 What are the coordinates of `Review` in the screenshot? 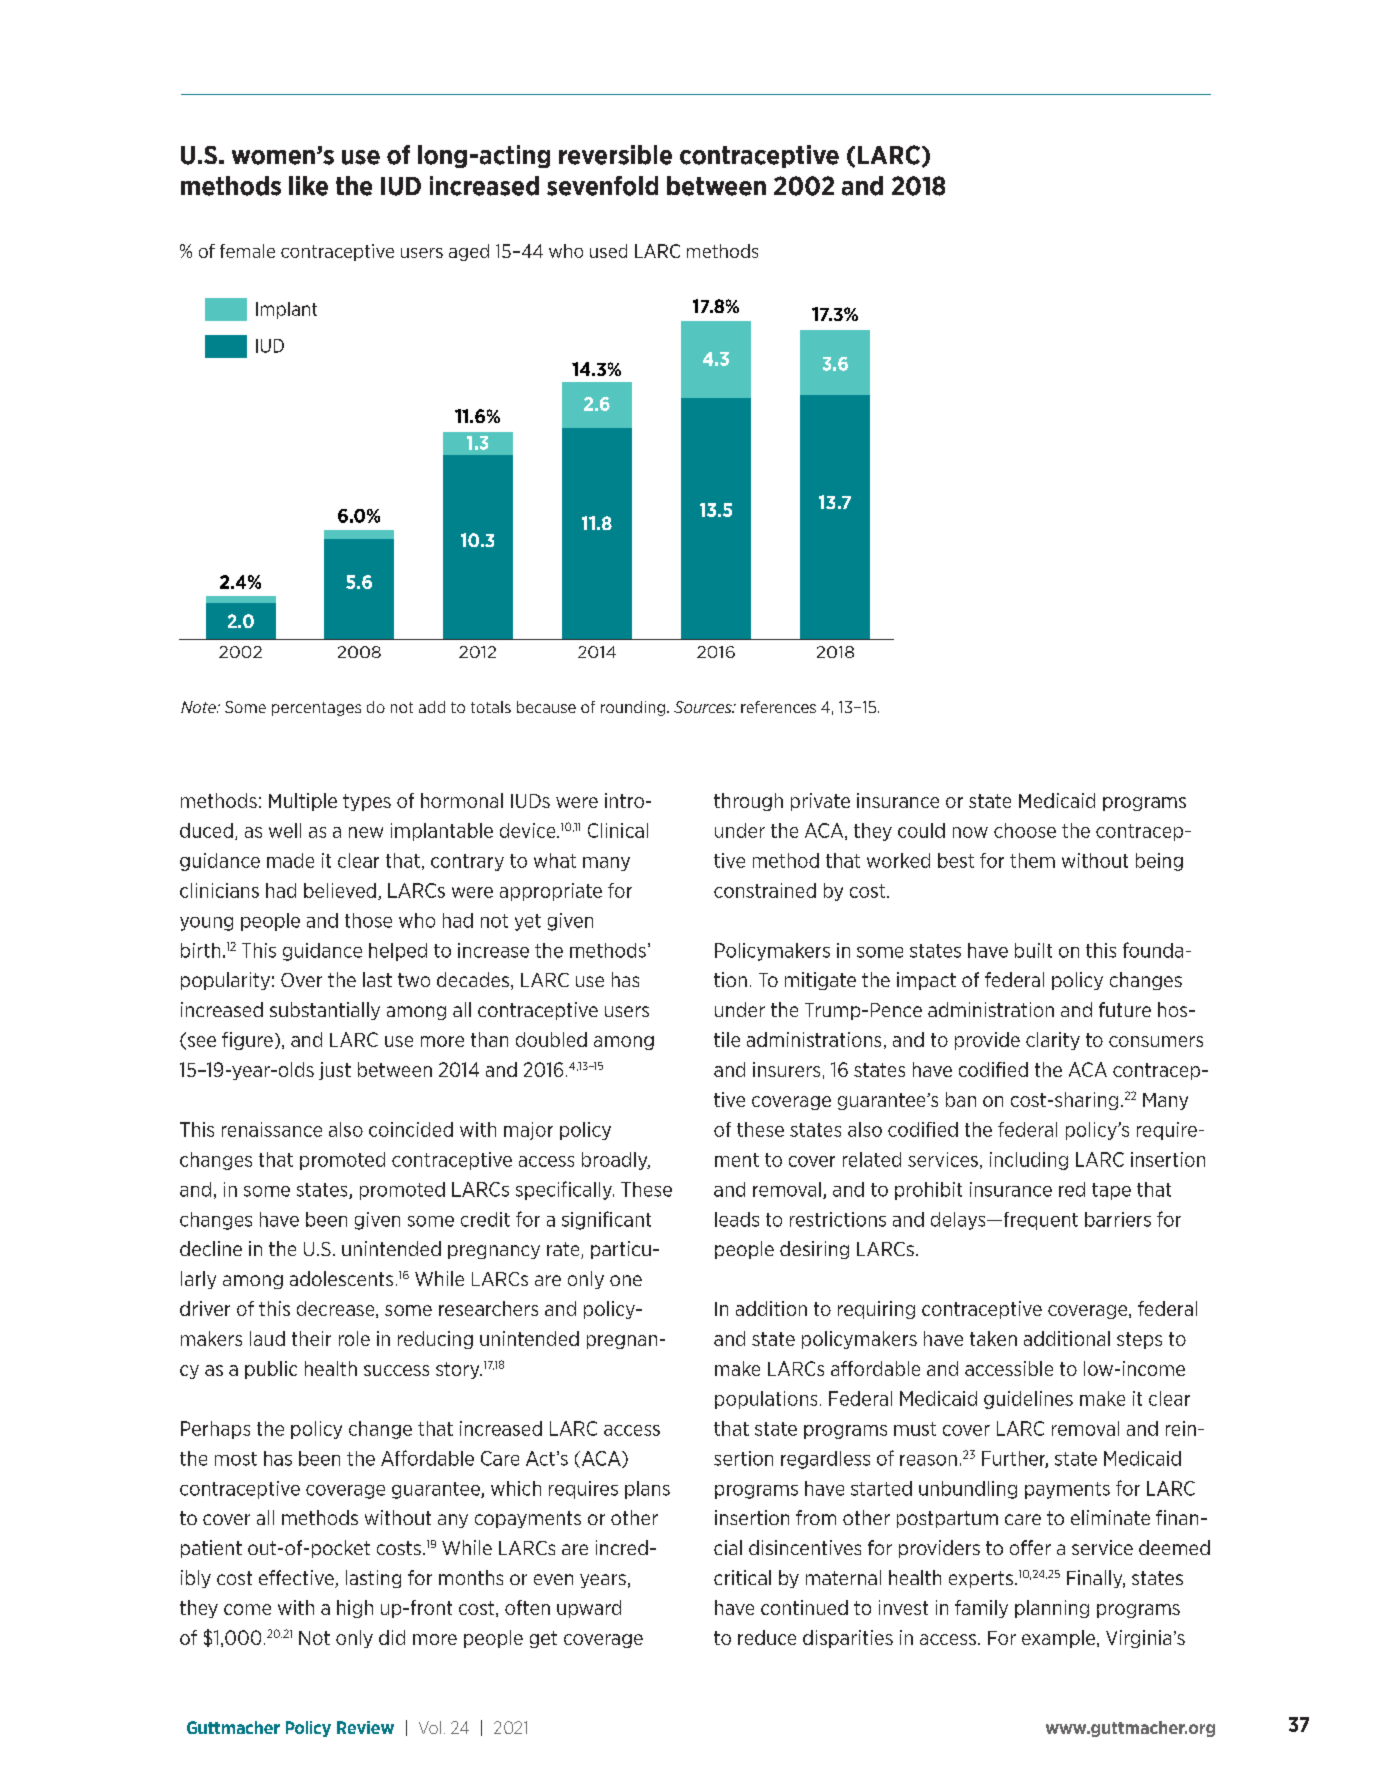 It's located at (365, 1727).
